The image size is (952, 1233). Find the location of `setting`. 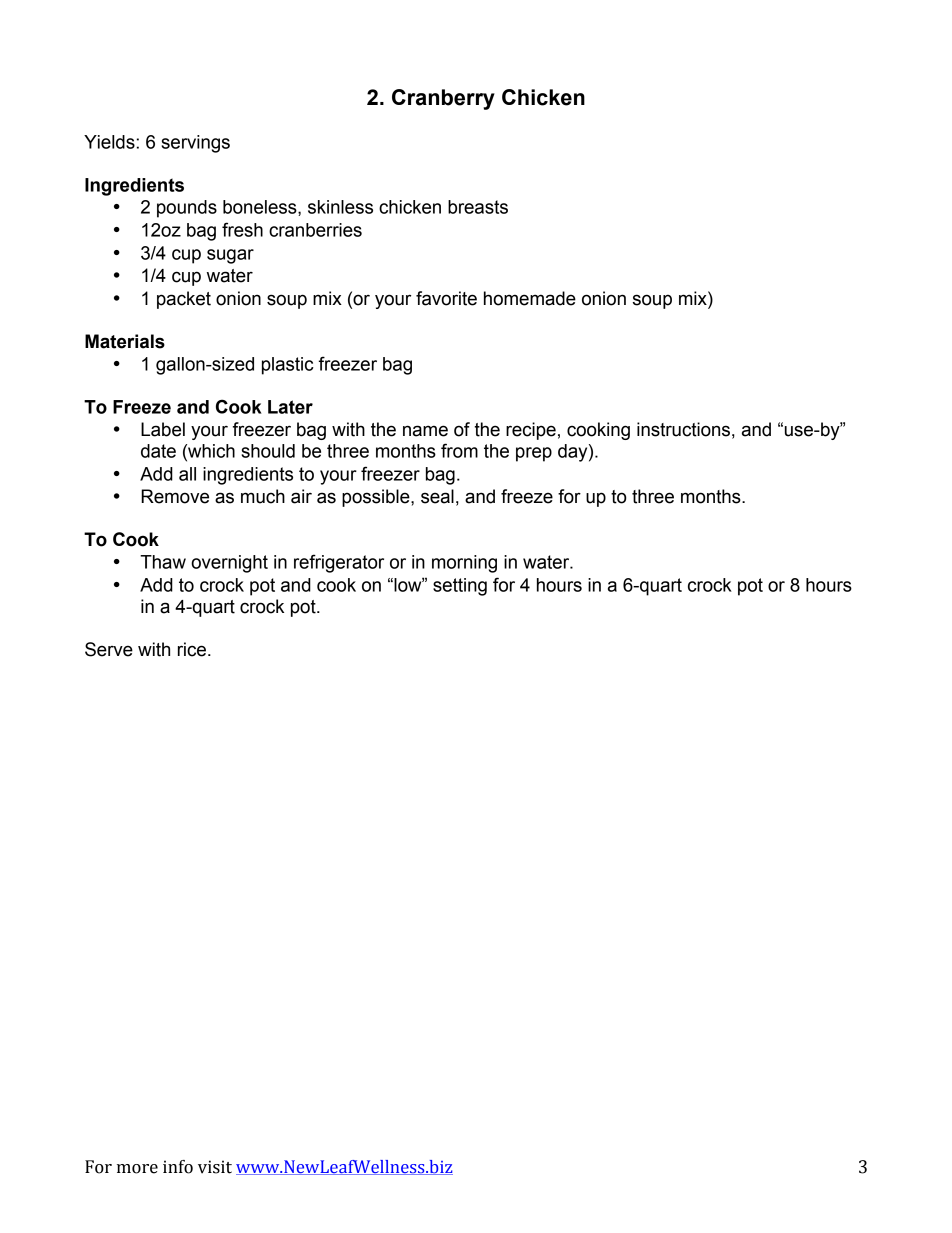

setting is located at coordinates (460, 587).
